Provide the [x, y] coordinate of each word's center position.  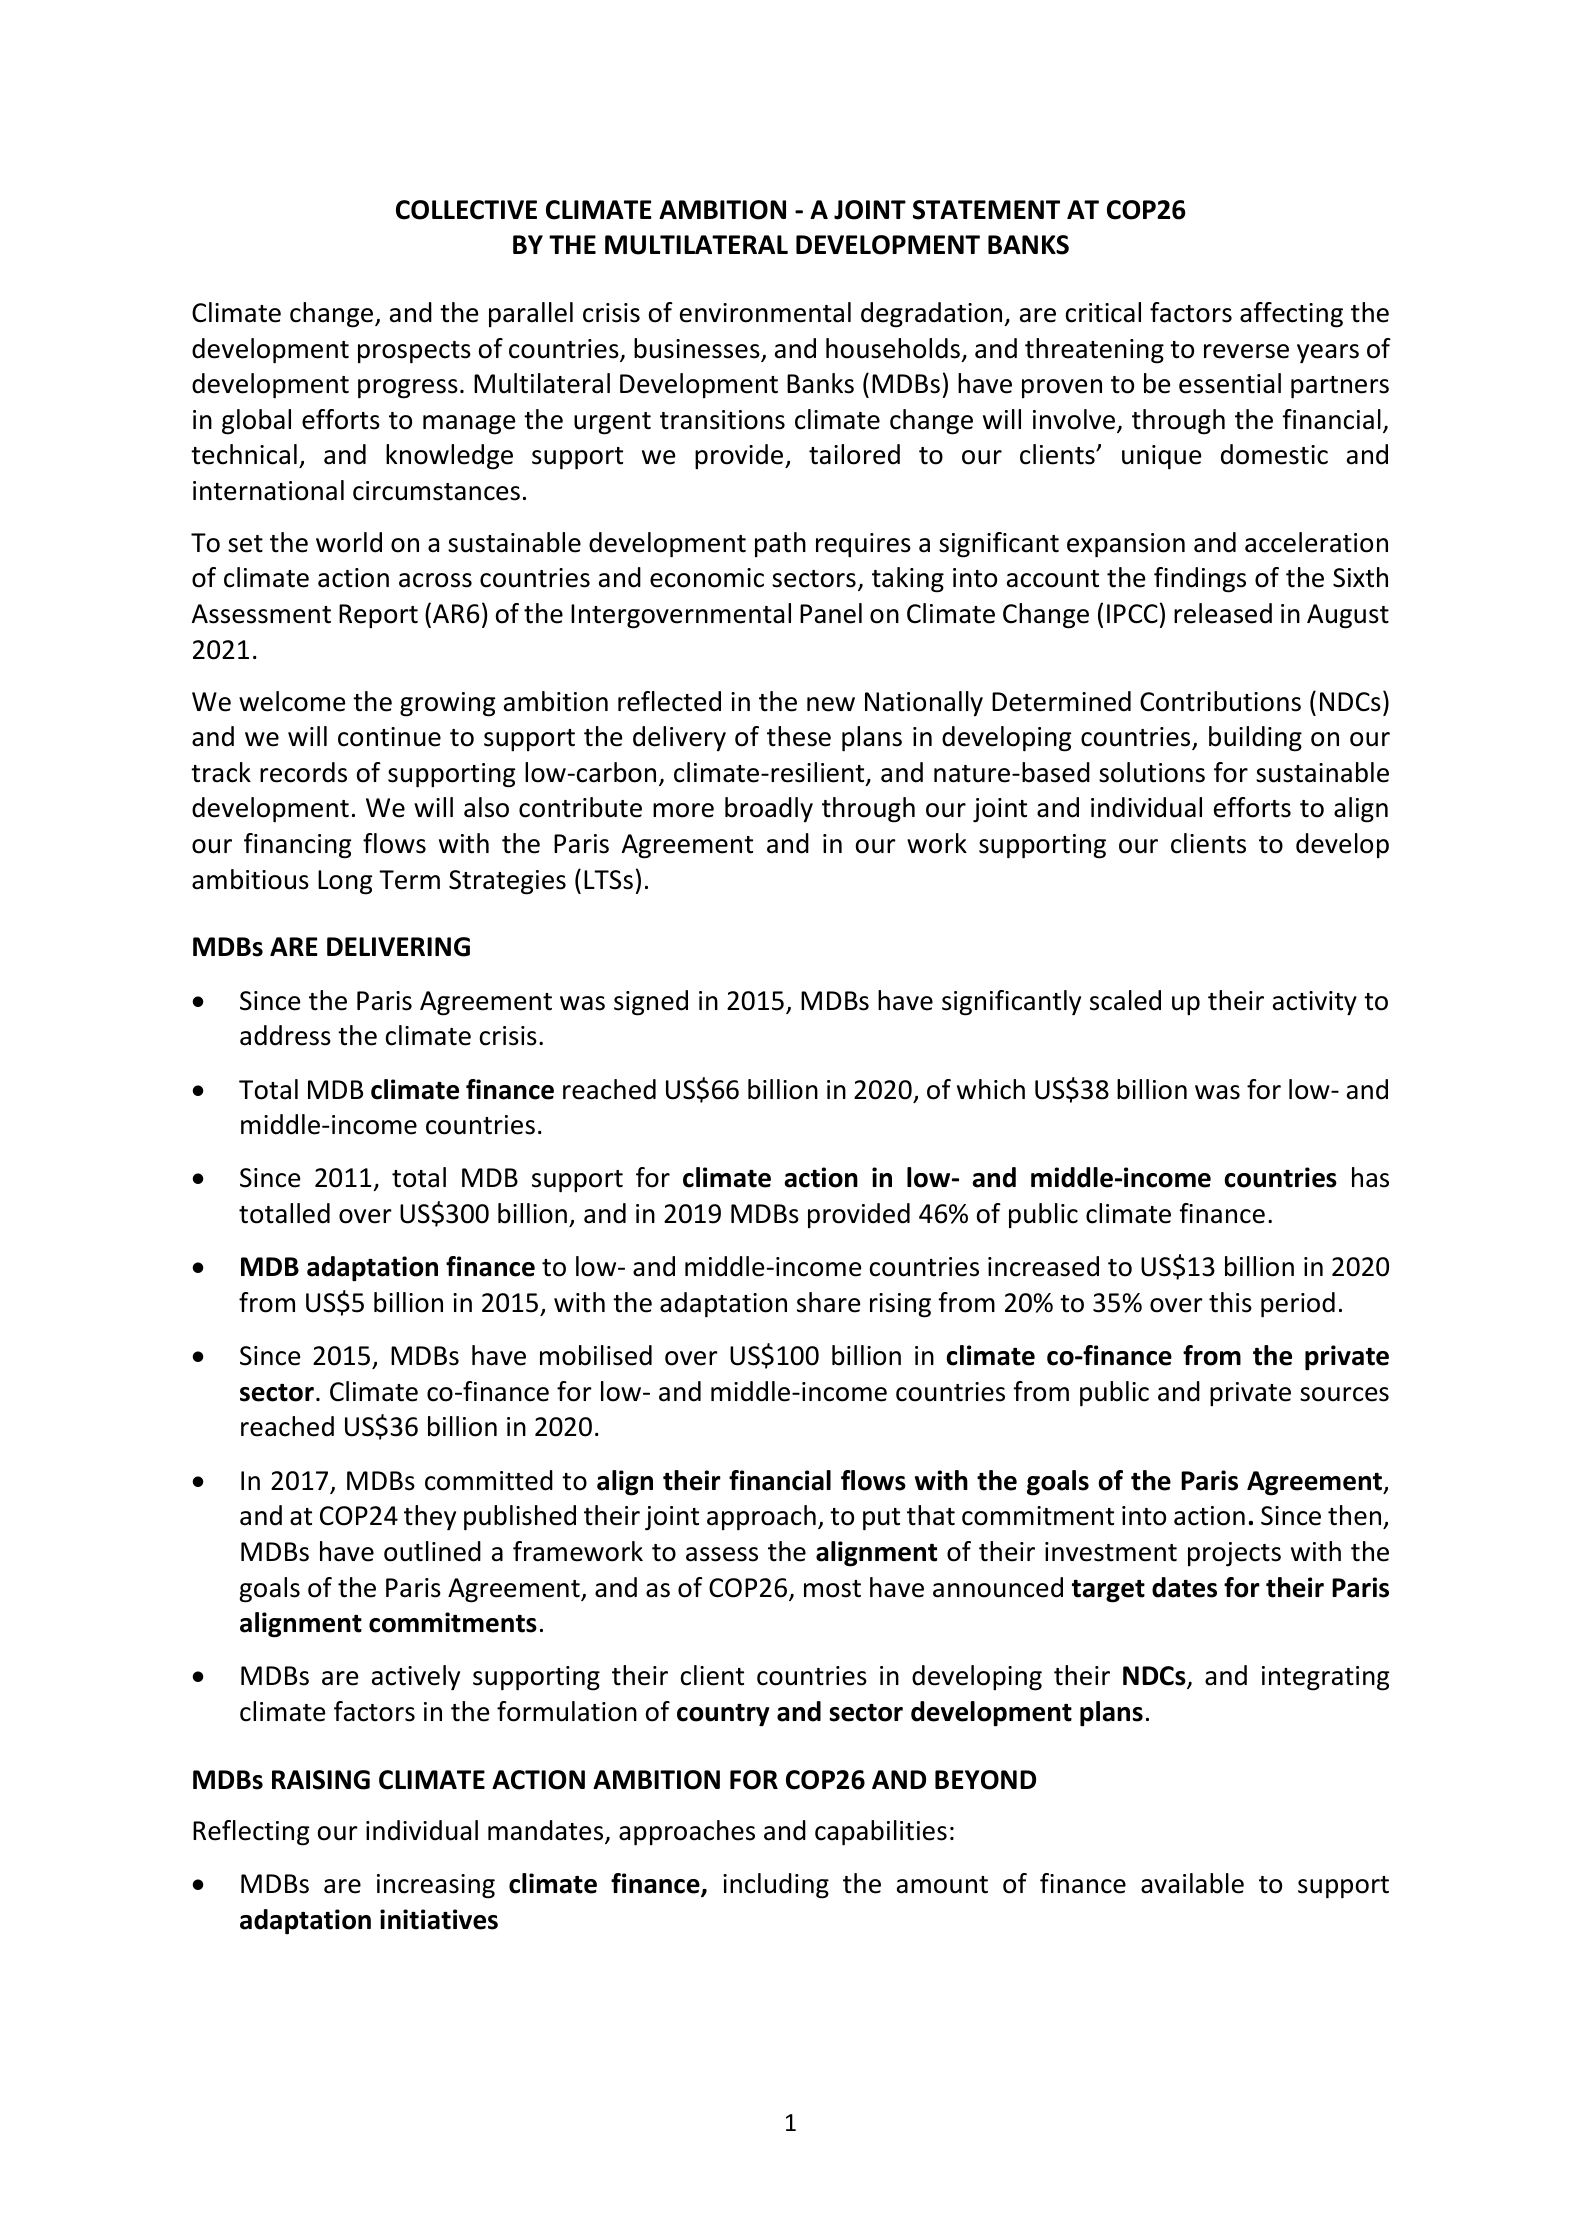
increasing [436, 1886]
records [303, 772]
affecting [1291, 315]
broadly [769, 810]
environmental [765, 312]
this [1230, 1302]
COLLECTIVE [466, 210]
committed [489, 1480]
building [1255, 739]
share [828, 1302]
